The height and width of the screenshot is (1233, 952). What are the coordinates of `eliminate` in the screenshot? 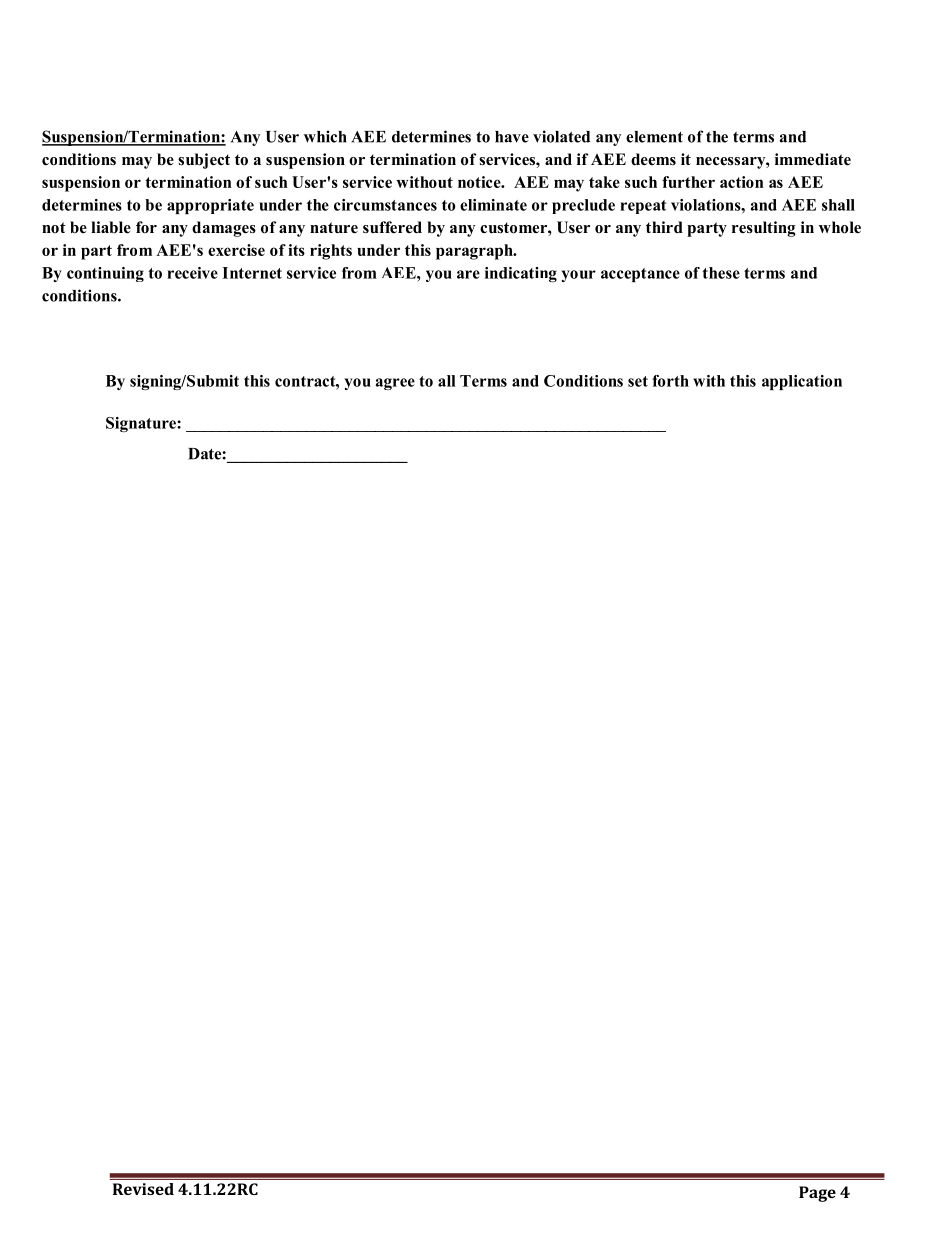 It's located at (493, 205).
